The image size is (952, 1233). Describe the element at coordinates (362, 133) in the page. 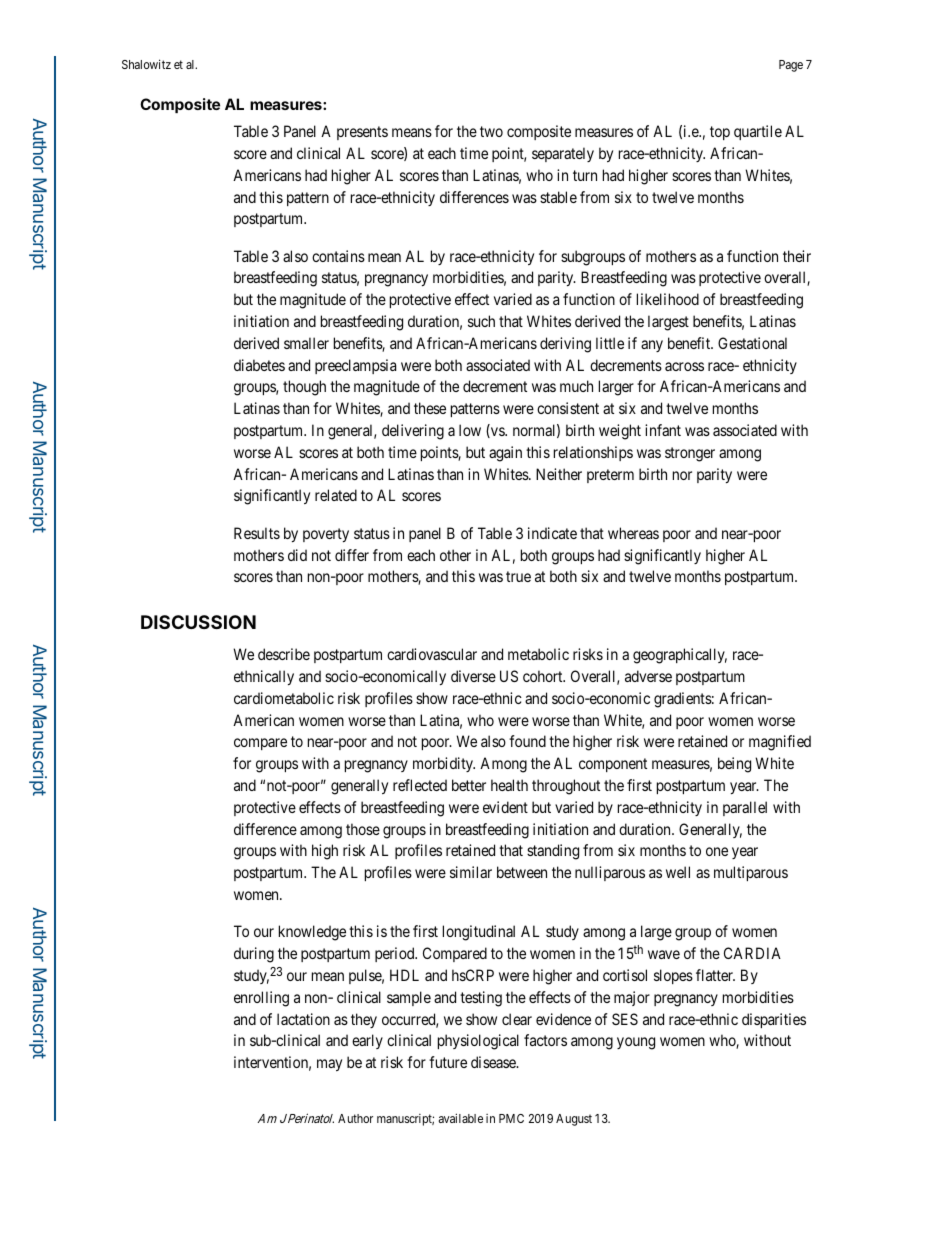

I see `presents` at that location.
